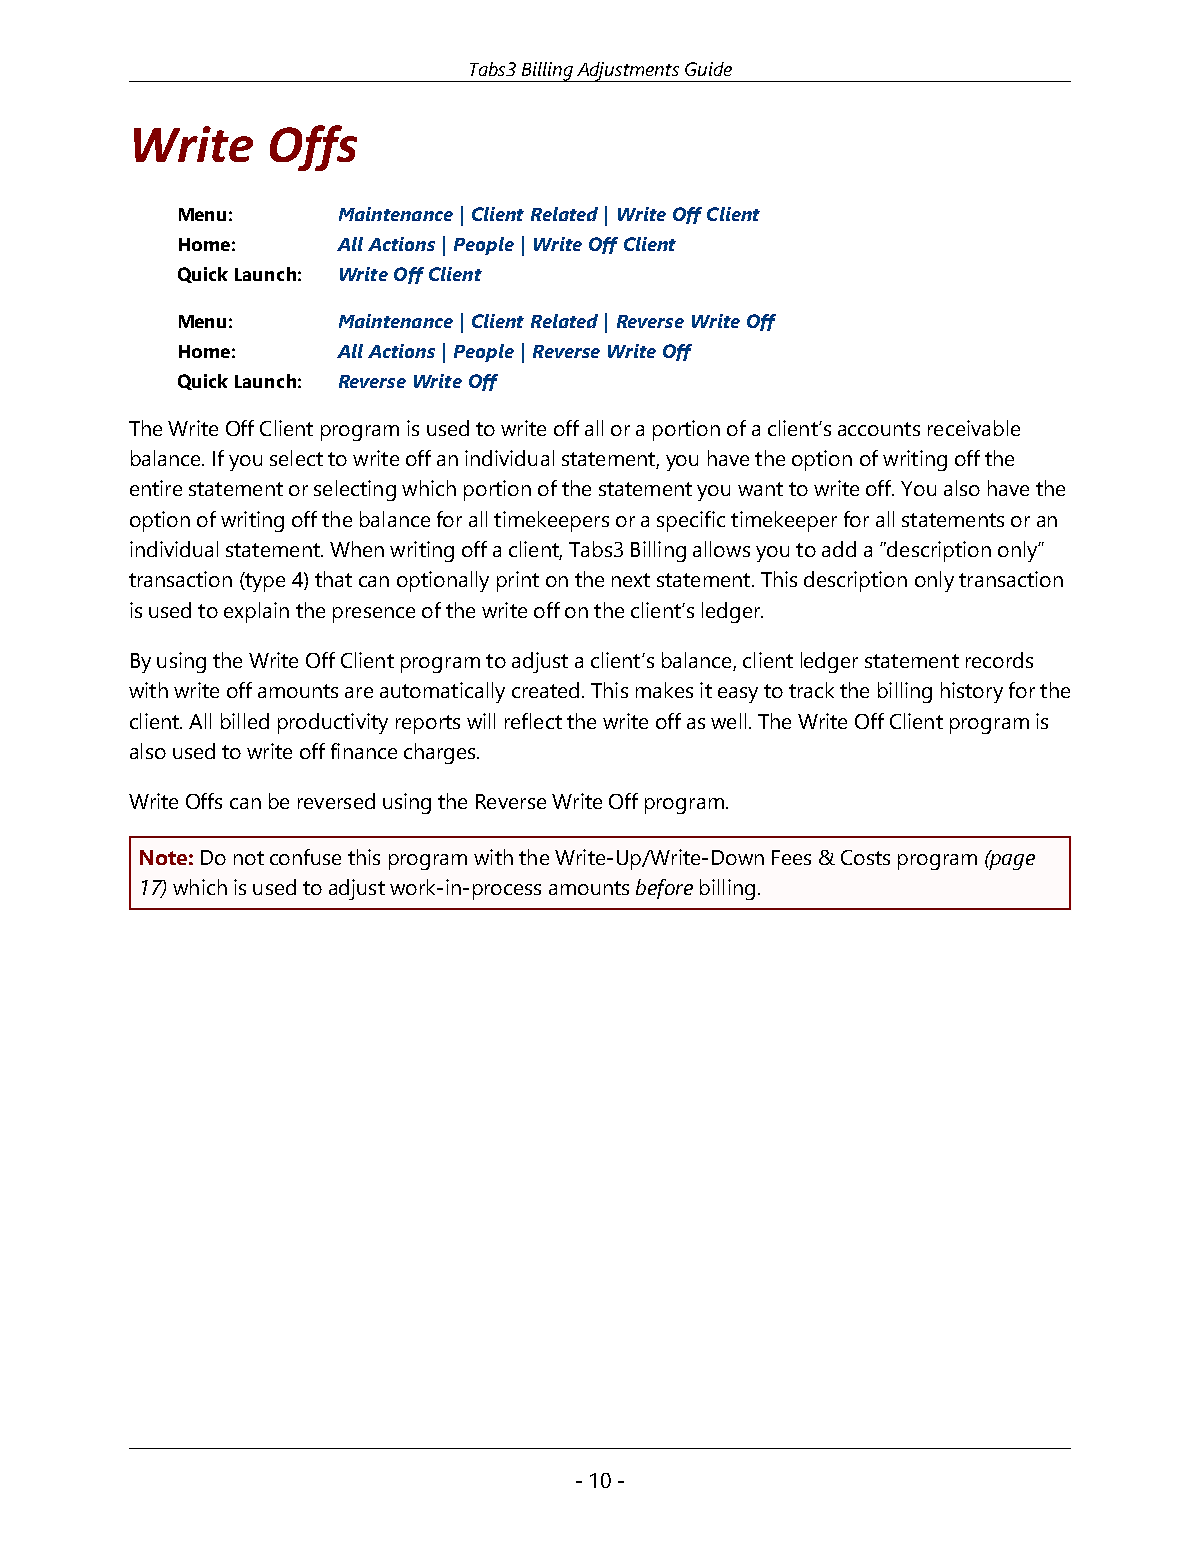  What do you see at coordinates (691, 521) in the screenshot?
I see `specific` at bounding box center [691, 521].
